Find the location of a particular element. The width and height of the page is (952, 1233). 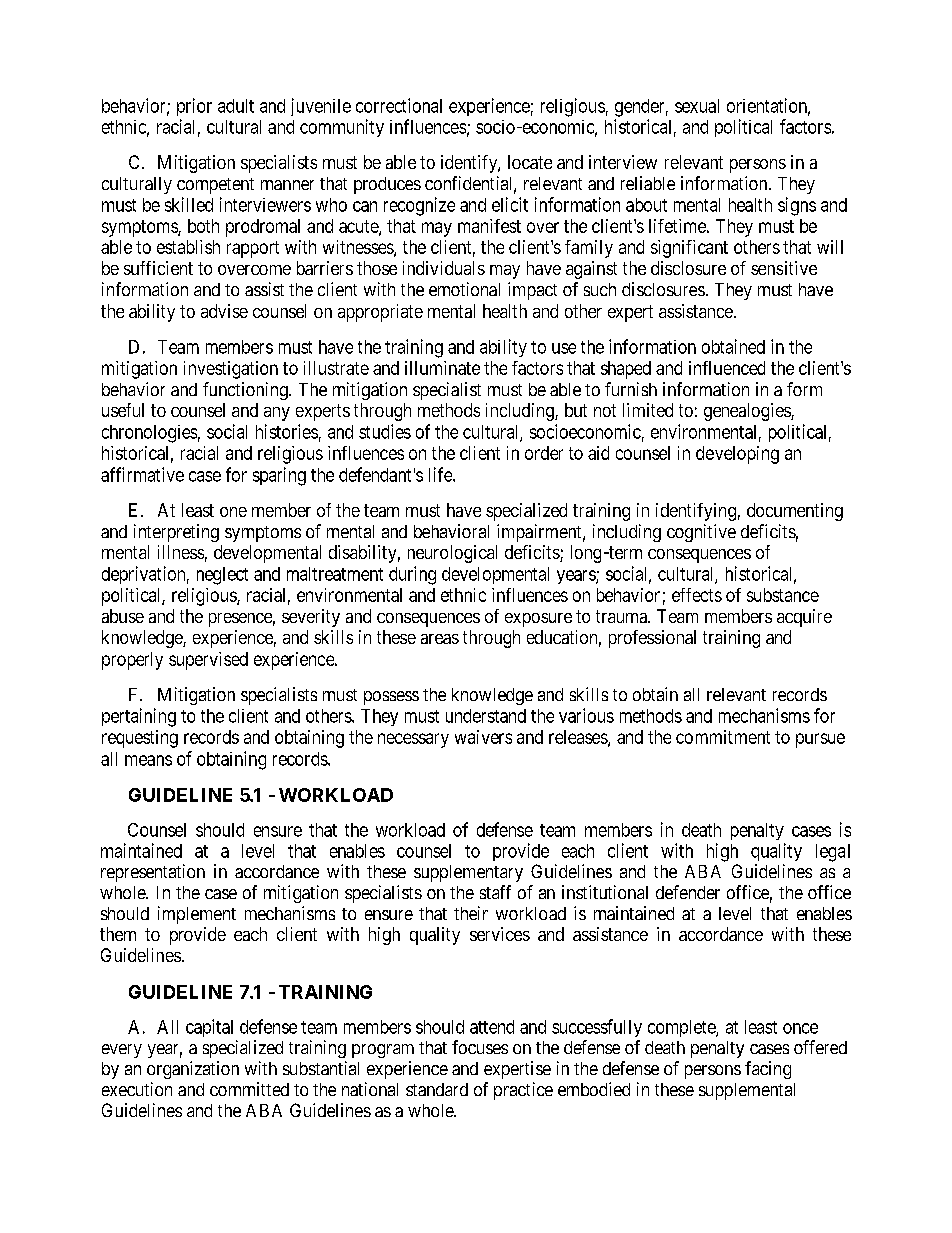

facing is located at coordinates (768, 1070).
